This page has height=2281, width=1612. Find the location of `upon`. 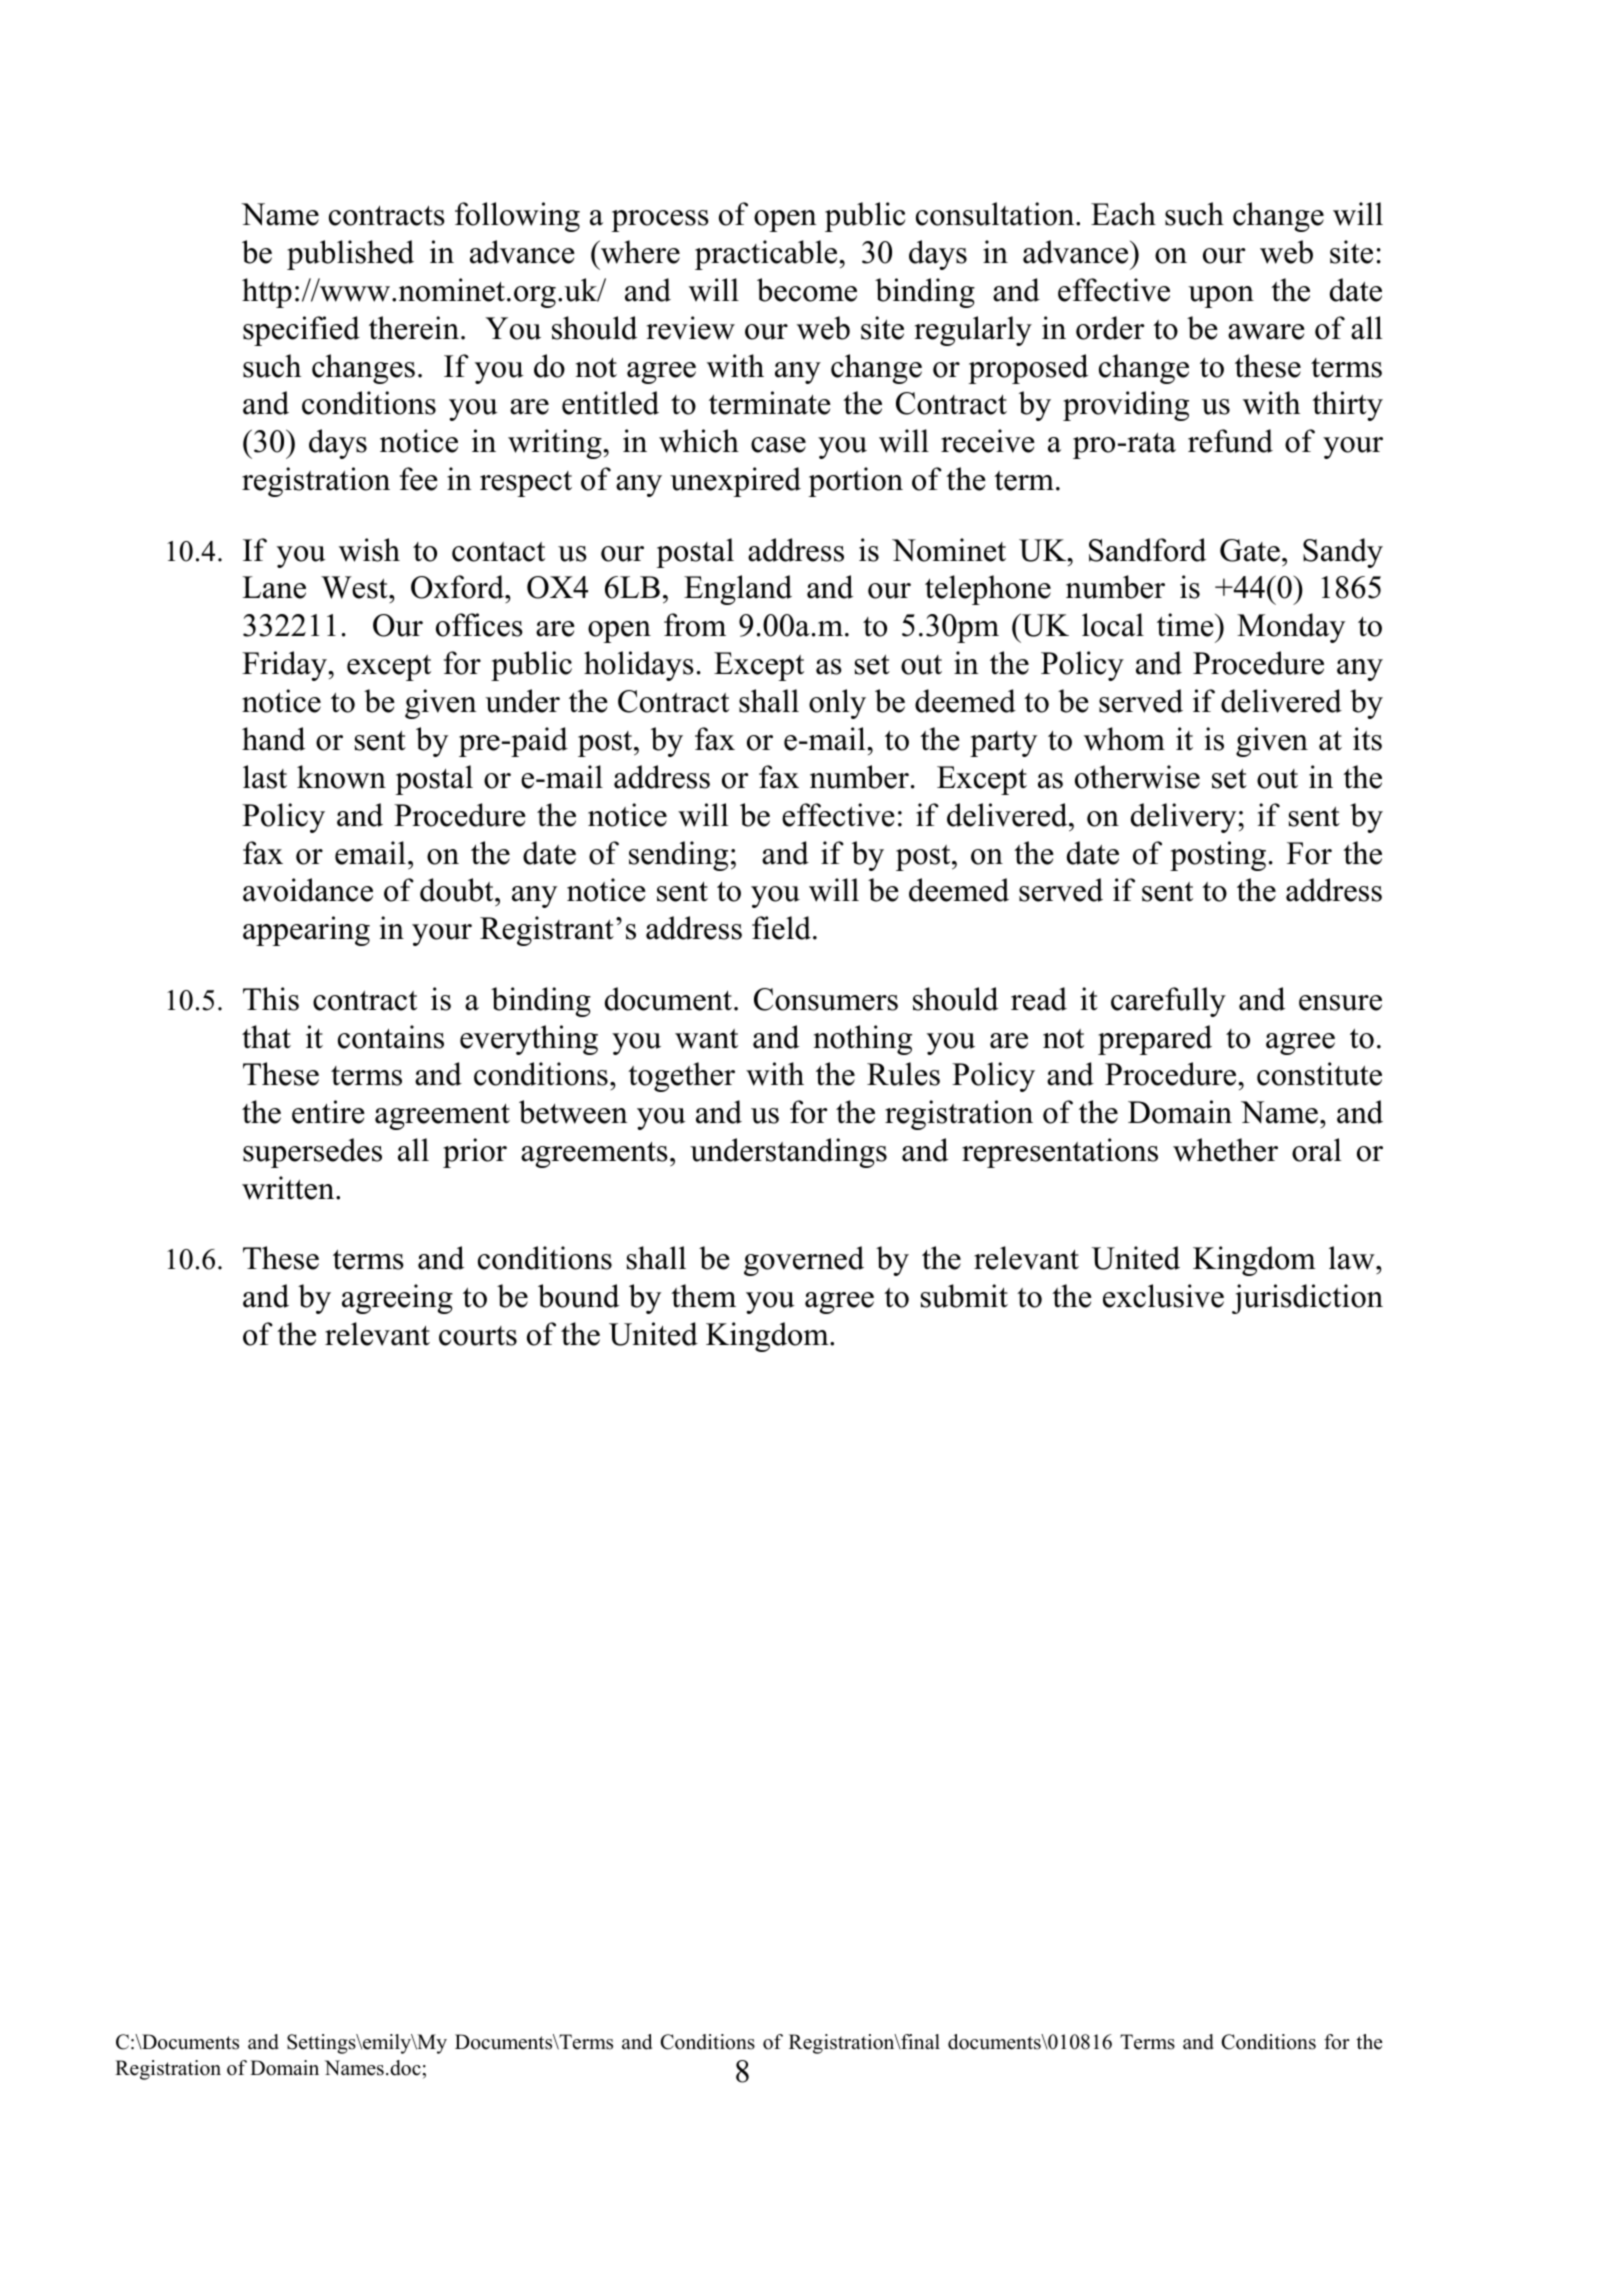

upon is located at coordinates (1221, 297).
